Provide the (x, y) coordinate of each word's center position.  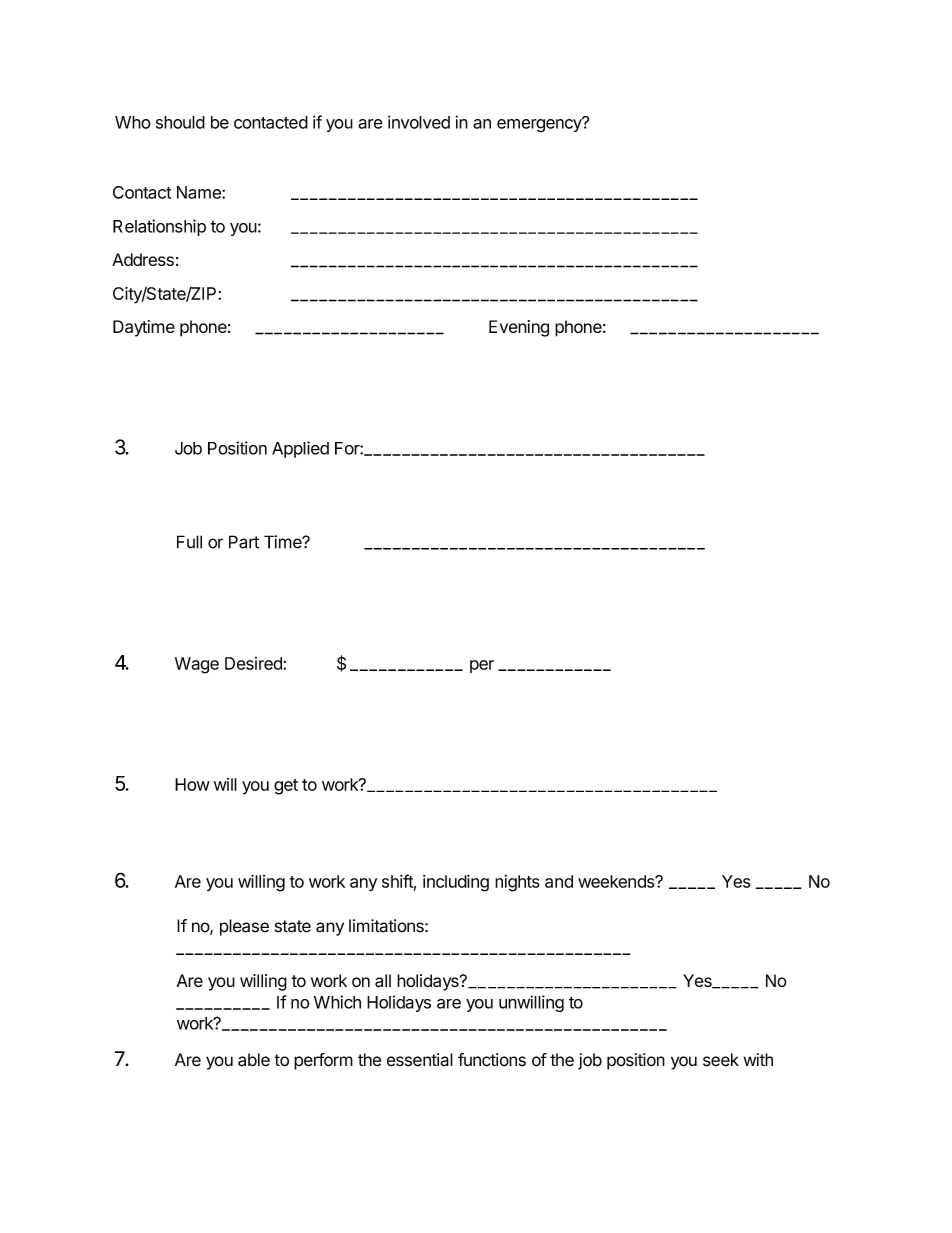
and (559, 881)
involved (419, 122)
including (456, 883)
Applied (300, 449)
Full (189, 542)
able (254, 1060)
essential (420, 1060)
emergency (540, 125)
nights (517, 883)
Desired (254, 663)
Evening (519, 328)
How (192, 784)
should (180, 122)
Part (244, 542)
